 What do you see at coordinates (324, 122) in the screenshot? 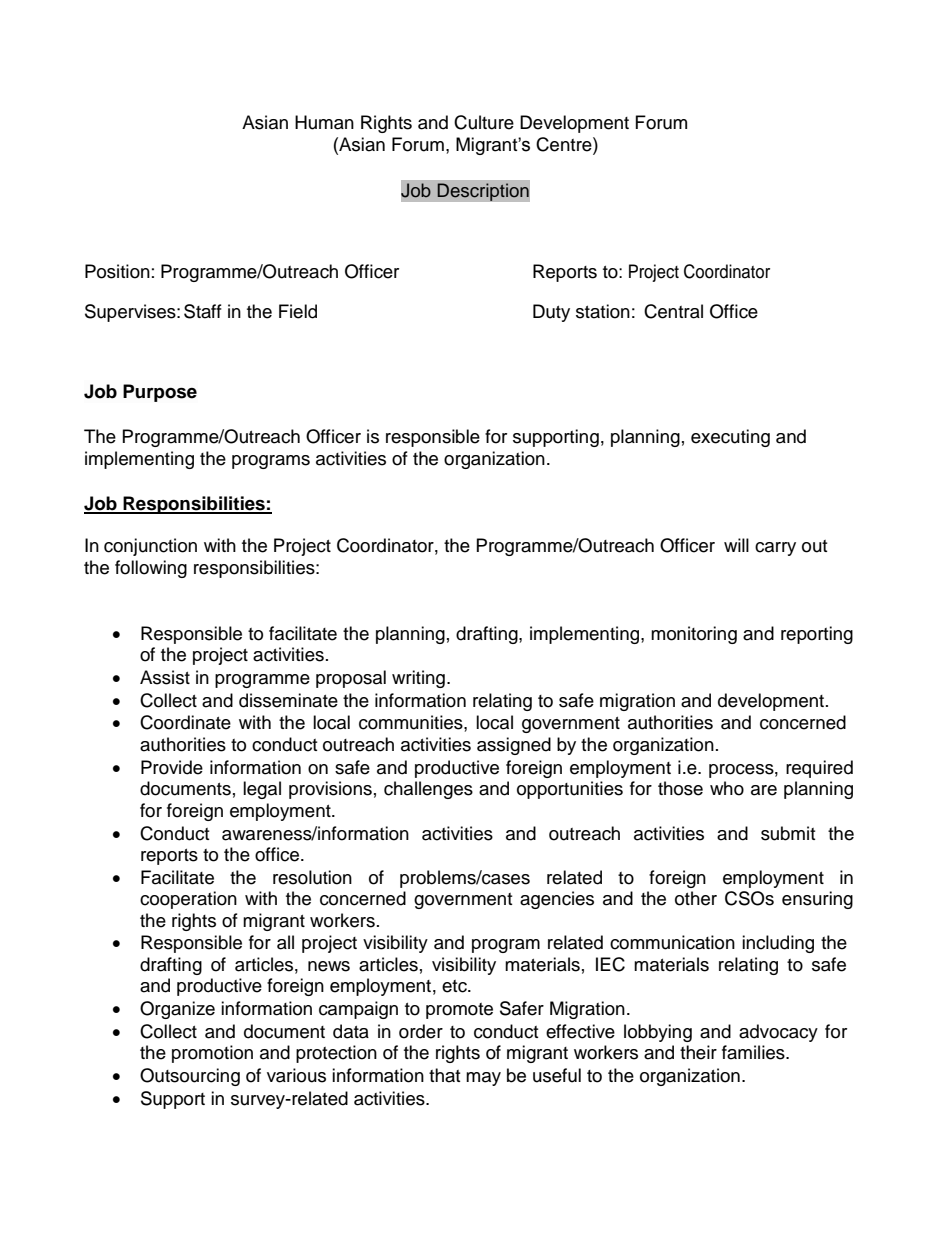
I see `Human` at bounding box center [324, 122].
